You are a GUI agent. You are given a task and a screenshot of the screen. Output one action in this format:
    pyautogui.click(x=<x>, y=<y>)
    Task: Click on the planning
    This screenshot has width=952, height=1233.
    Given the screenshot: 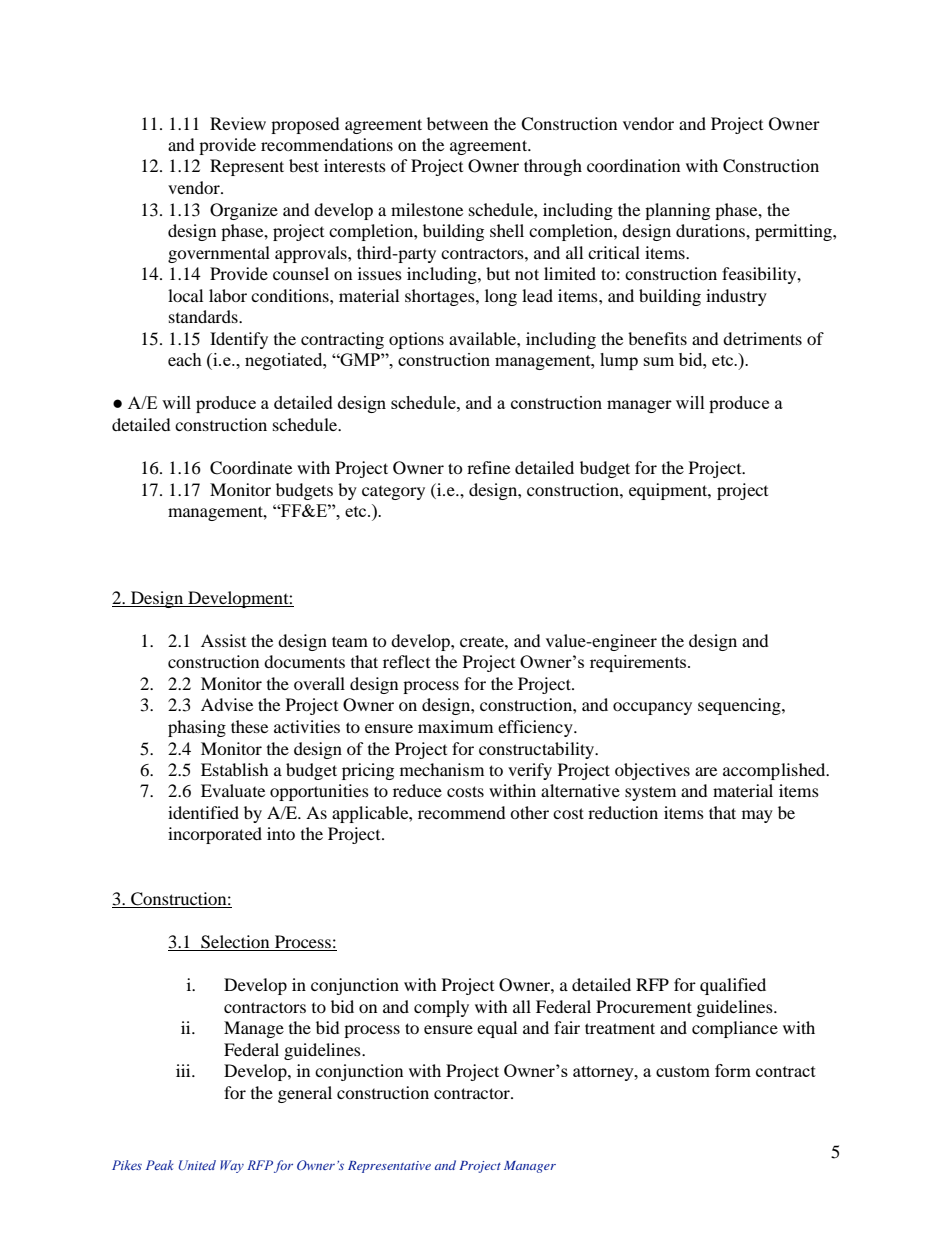 What is the action you would take?
    pyautogui.click(x=677, y=211)
